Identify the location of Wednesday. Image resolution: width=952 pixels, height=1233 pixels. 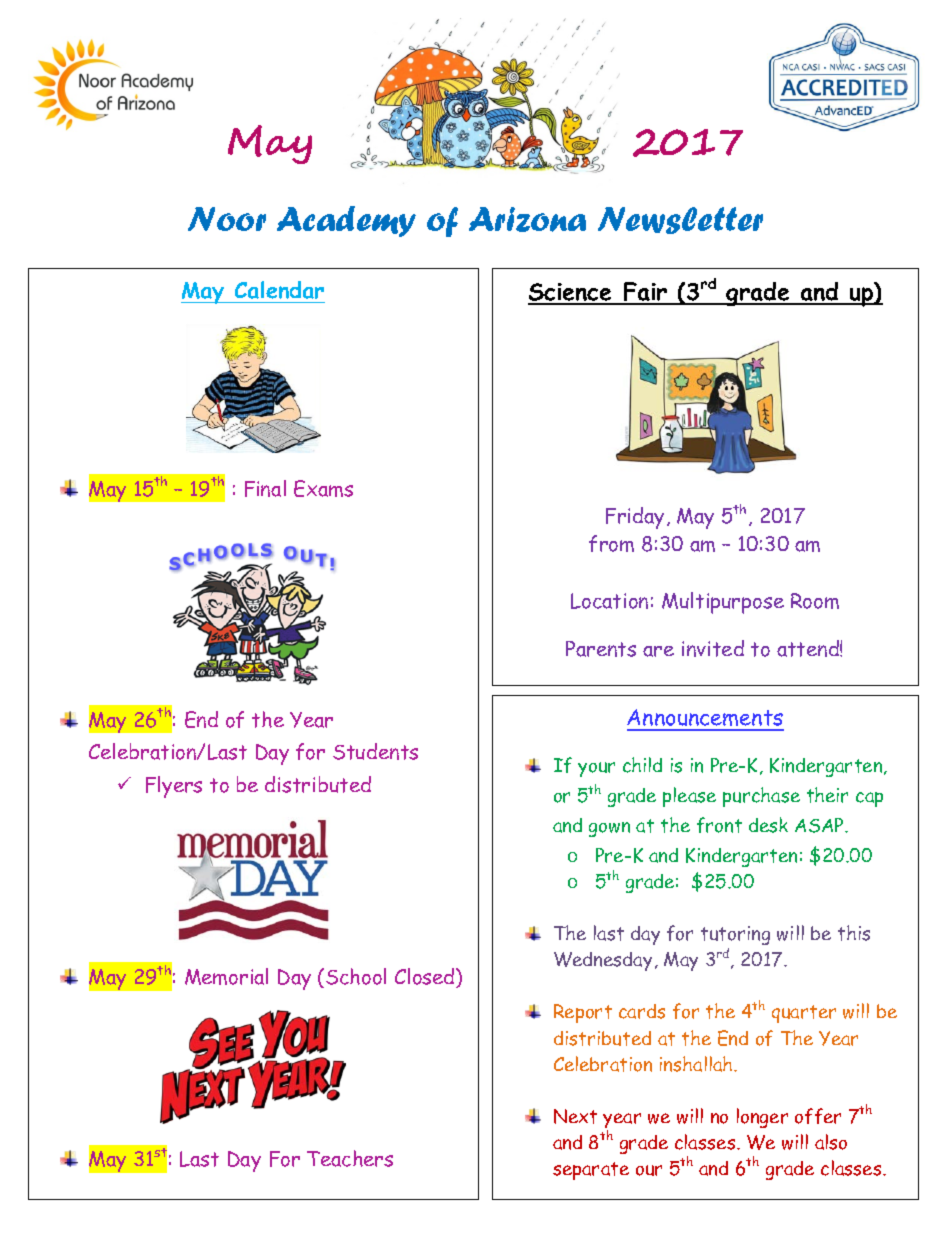
(603, 961).
